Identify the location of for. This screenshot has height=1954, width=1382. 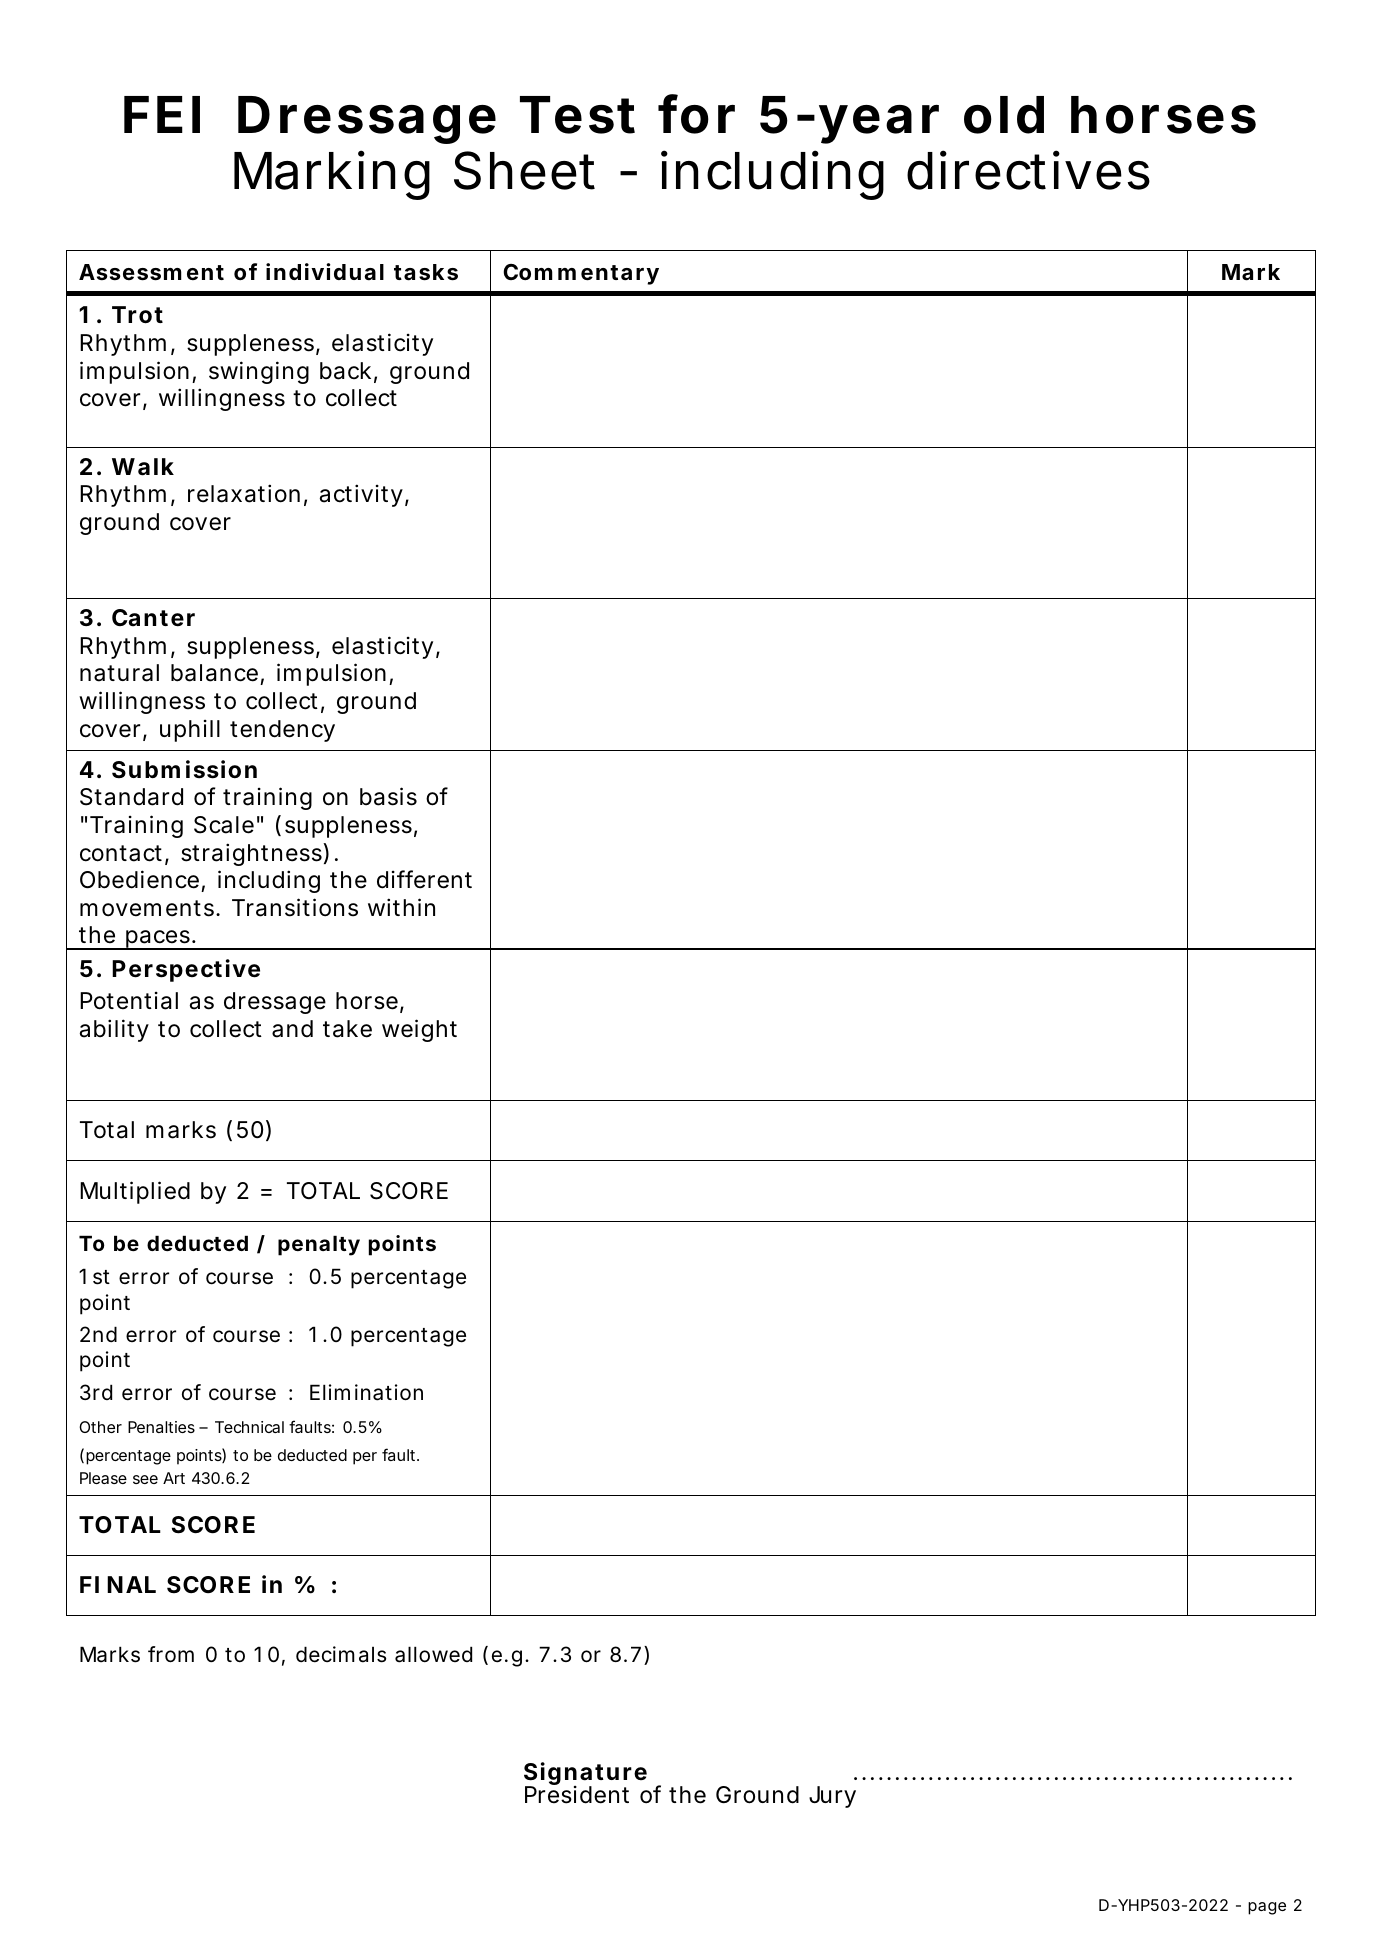
(696, 114).
